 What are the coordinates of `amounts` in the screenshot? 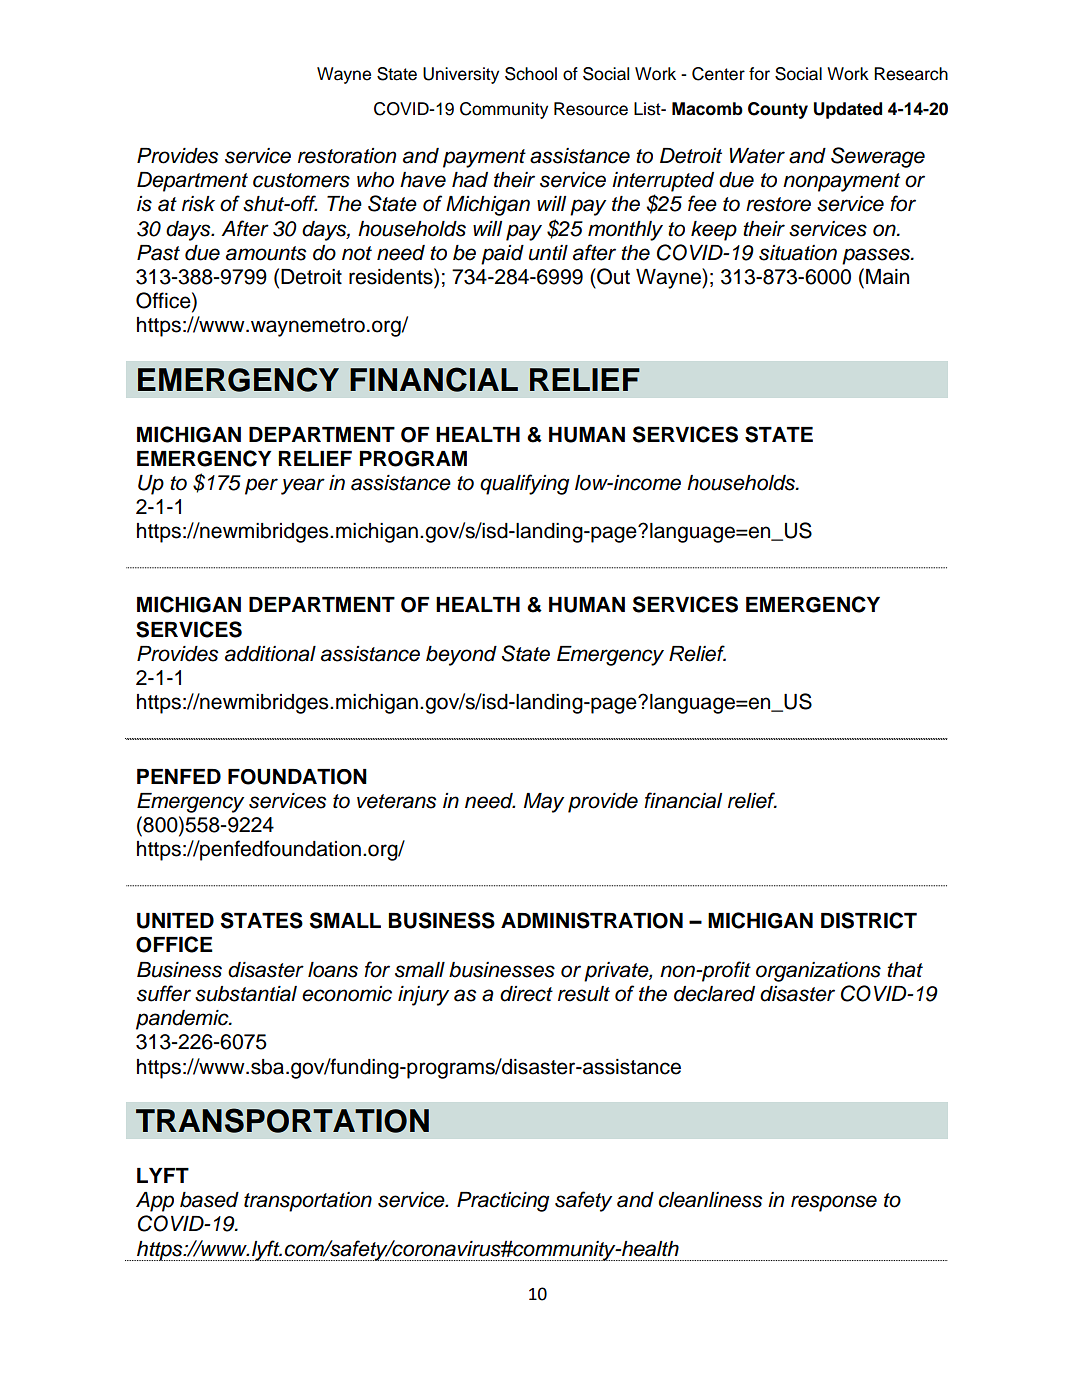 It's located at (266, 253).
